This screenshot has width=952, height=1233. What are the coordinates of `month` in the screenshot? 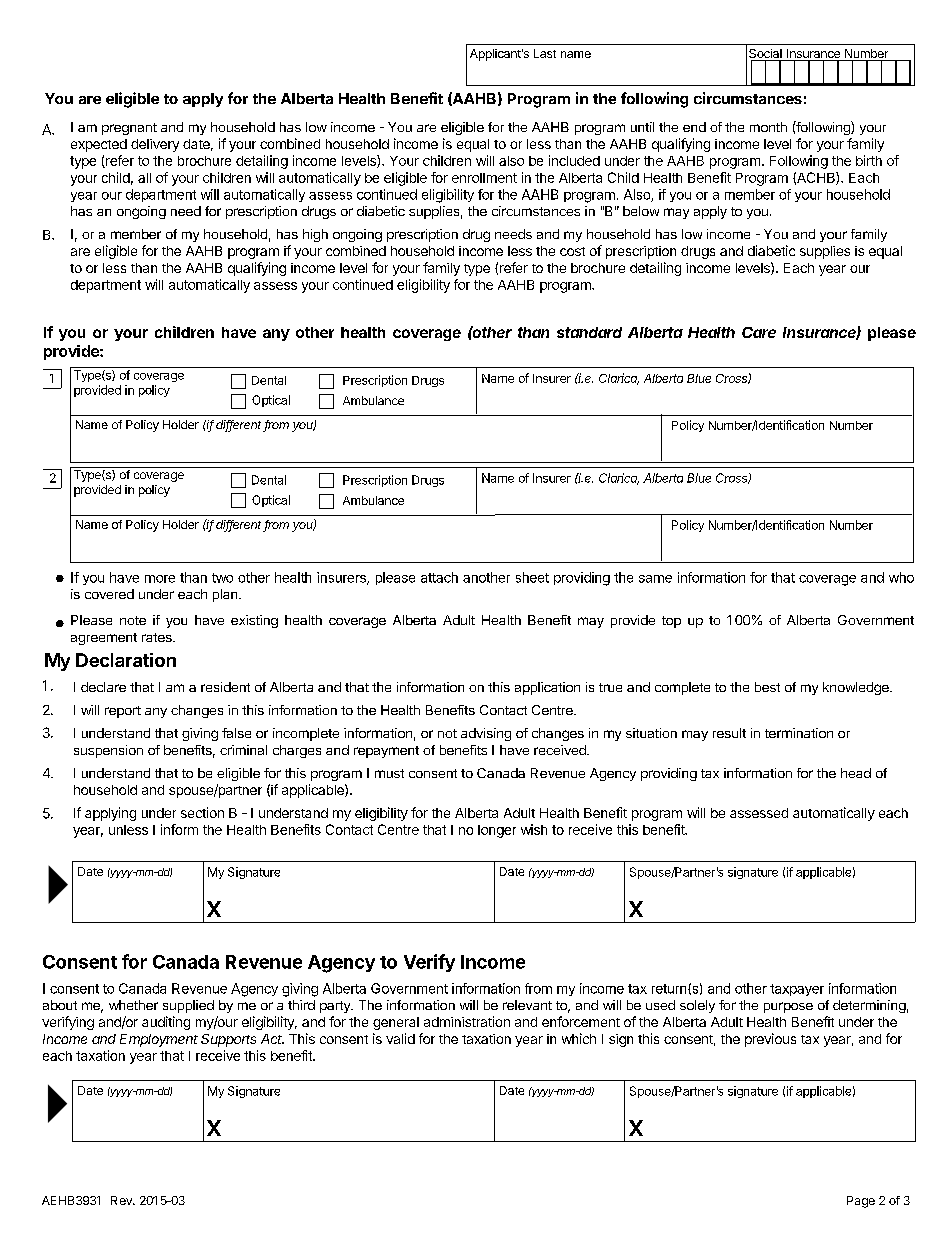 It's located at (768, 127).
